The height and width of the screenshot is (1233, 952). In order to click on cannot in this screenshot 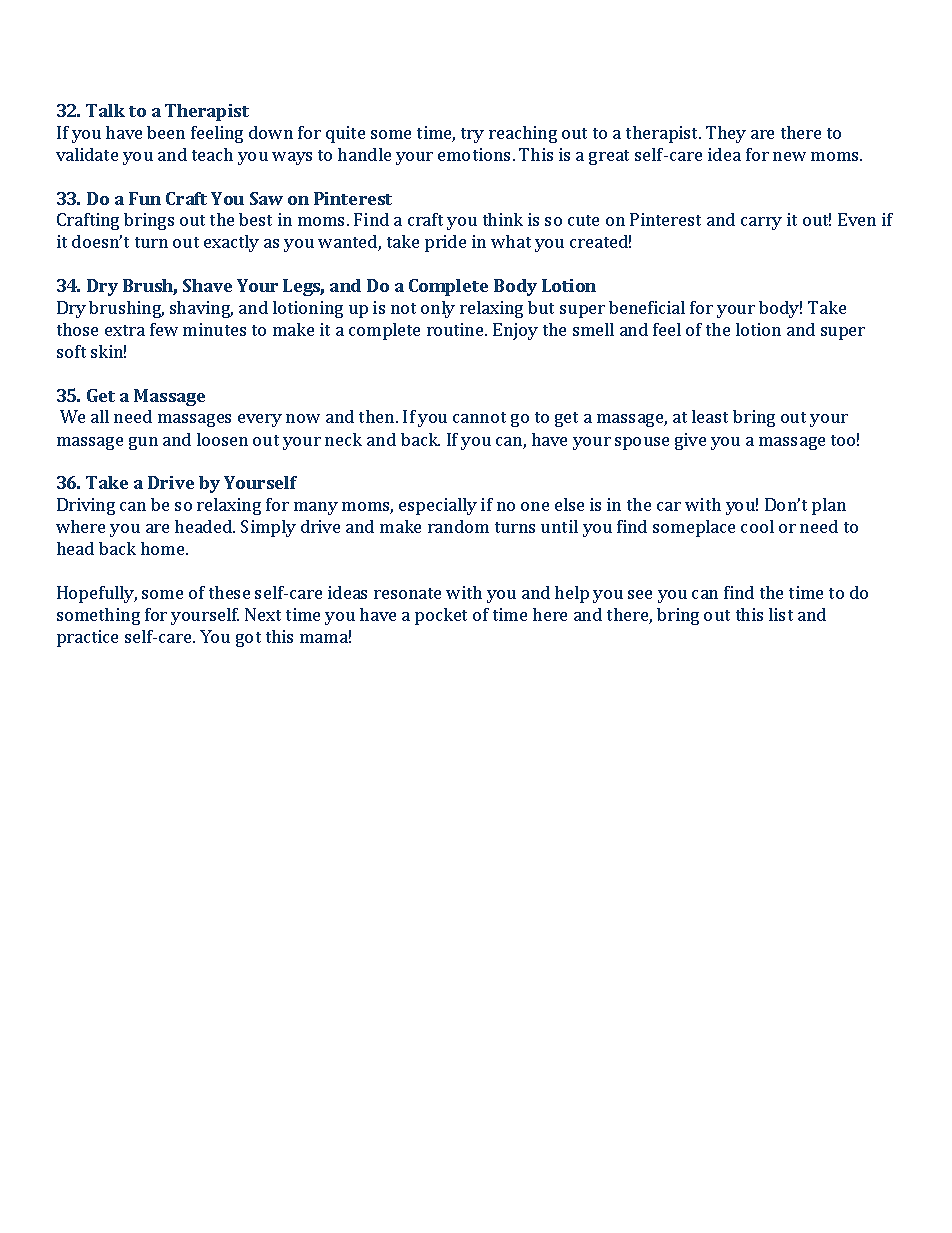, I will do `click(479, 417)`.
